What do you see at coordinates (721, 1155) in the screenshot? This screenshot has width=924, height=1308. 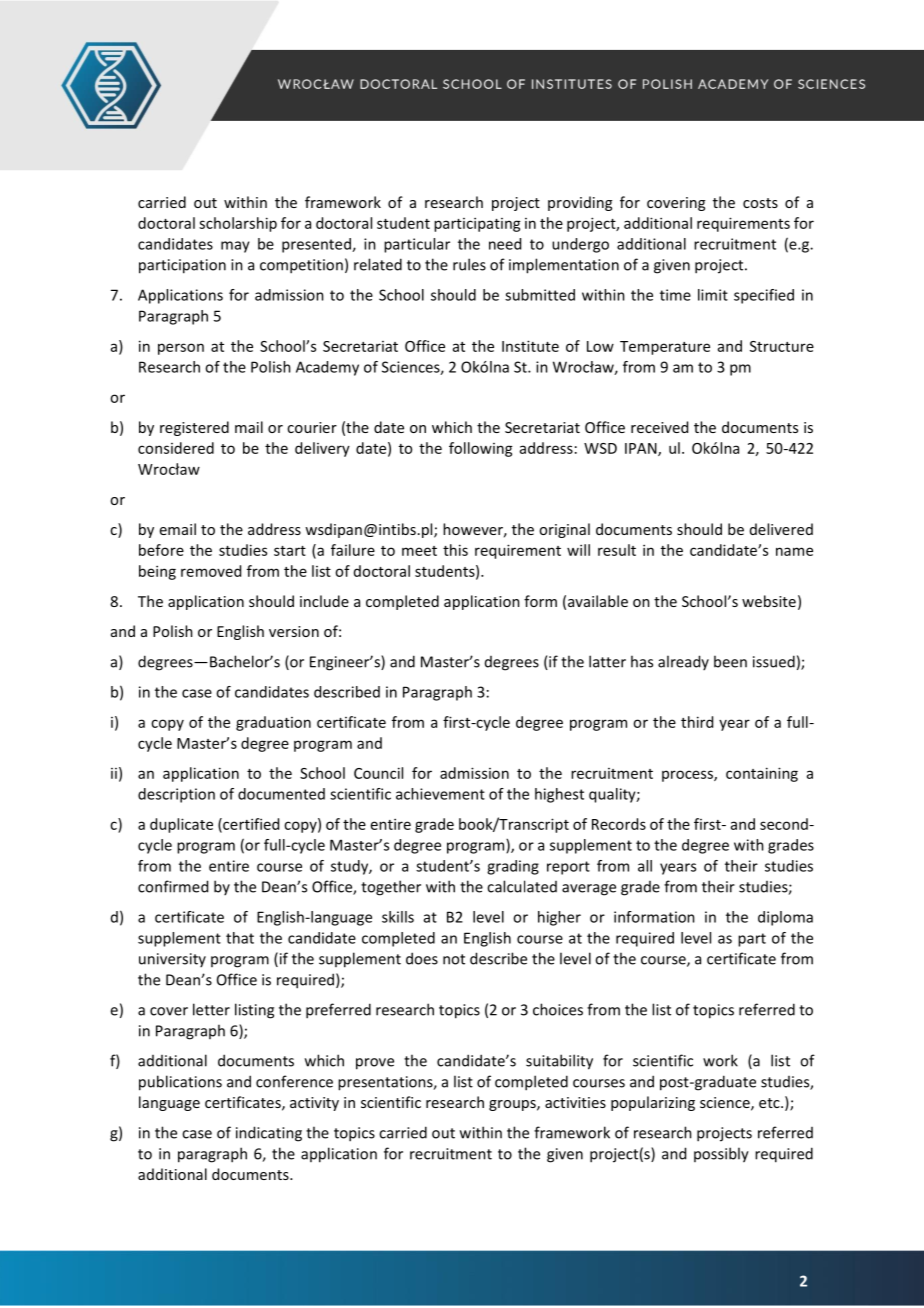 I see `possibly` at bounding box center [721, 1155].
